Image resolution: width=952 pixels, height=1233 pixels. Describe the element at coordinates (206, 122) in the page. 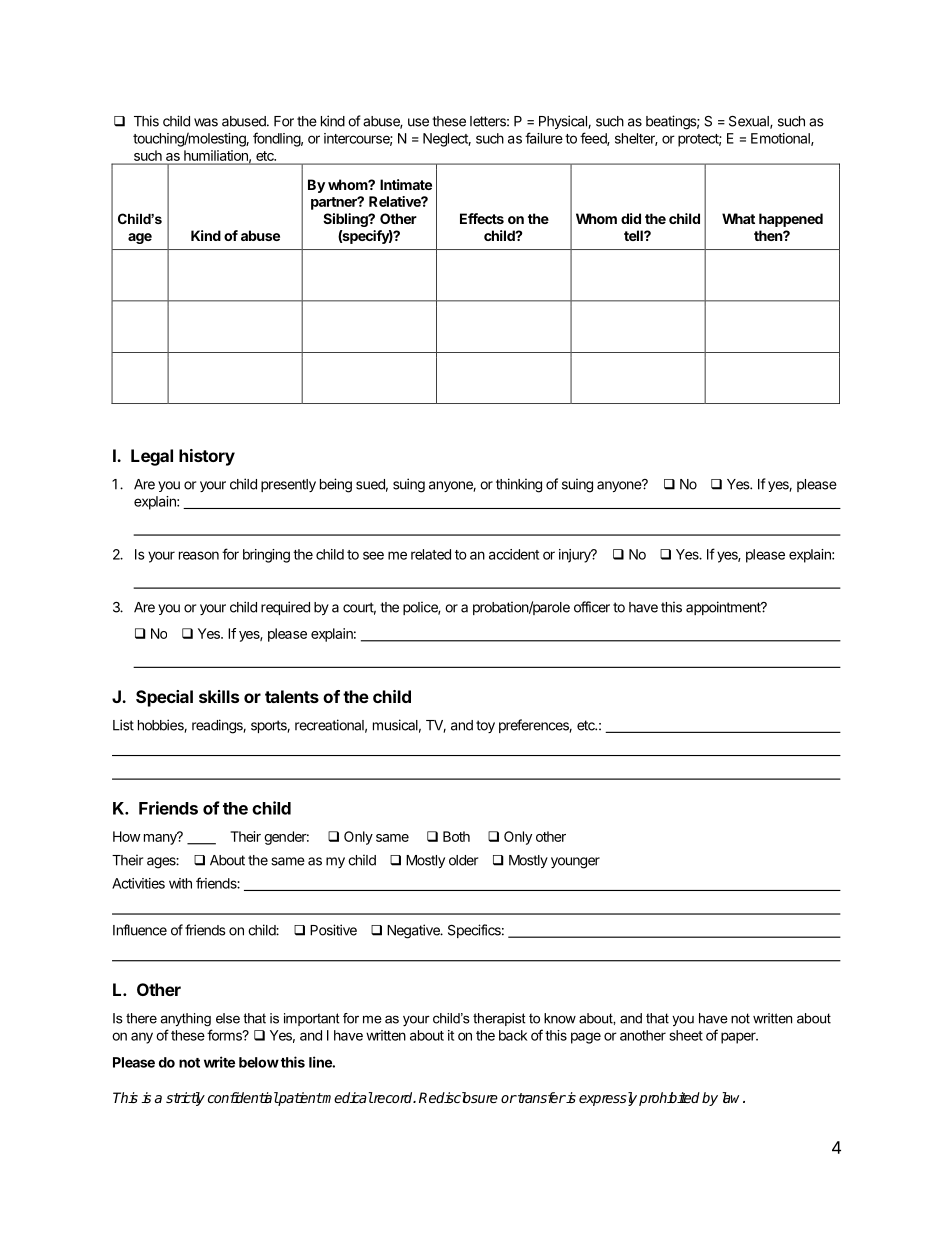

I see `was` at that location.
